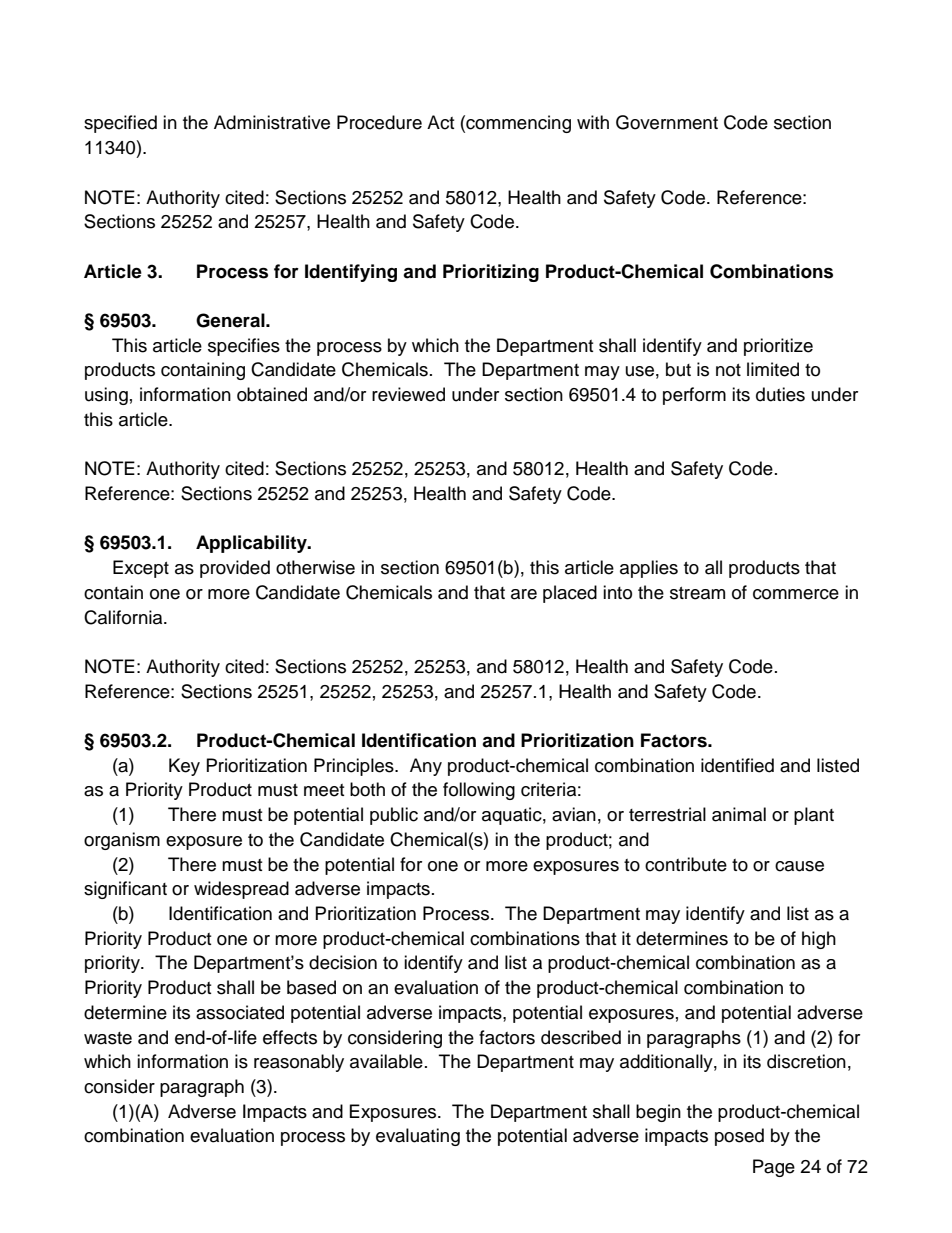 This image has width=952, height=1233. Describe the element at coordinates (418, 1137) in the image. I see `evaluating` at that location.
